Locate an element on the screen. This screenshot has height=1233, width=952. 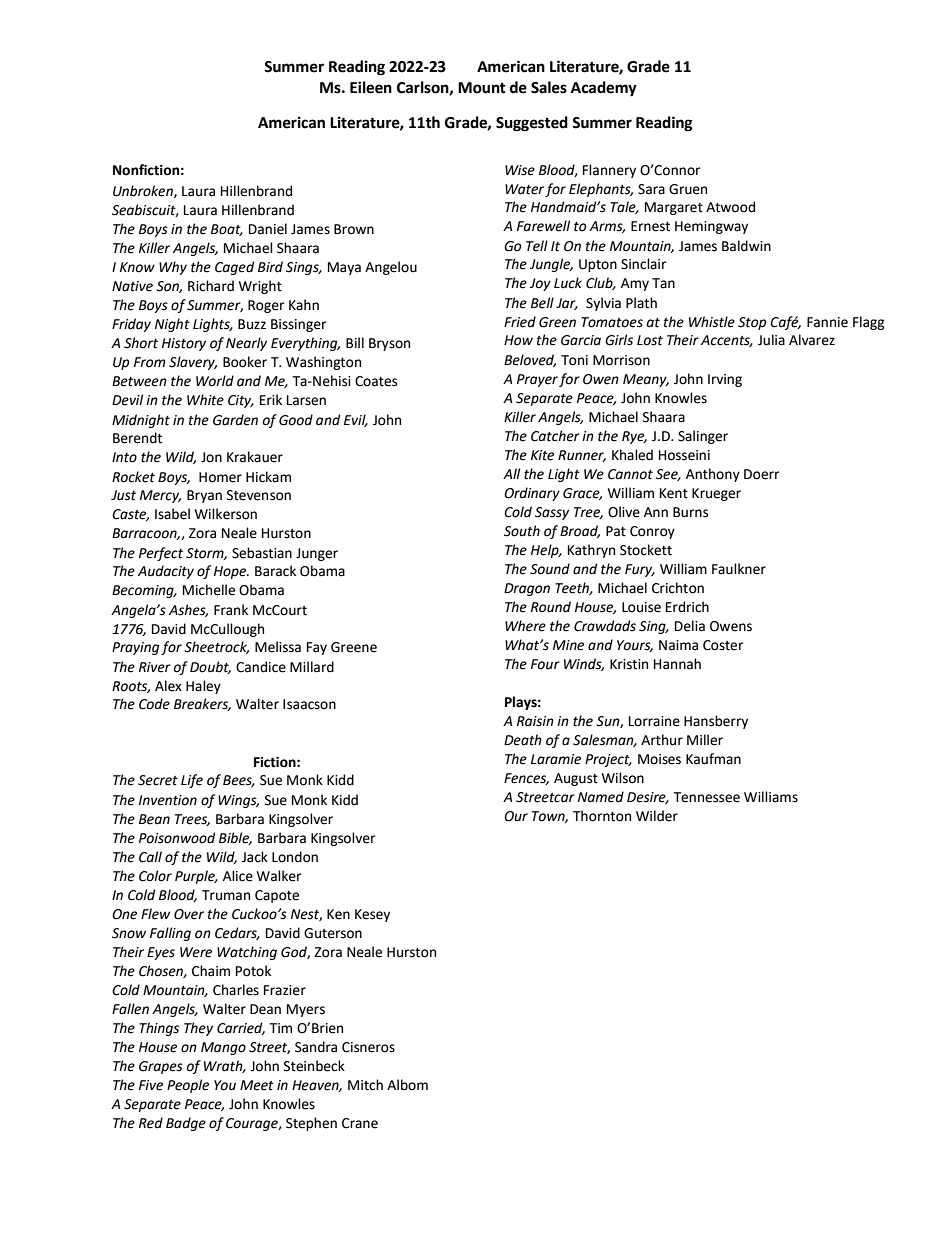
People is located at coordinates (188, 1086).
